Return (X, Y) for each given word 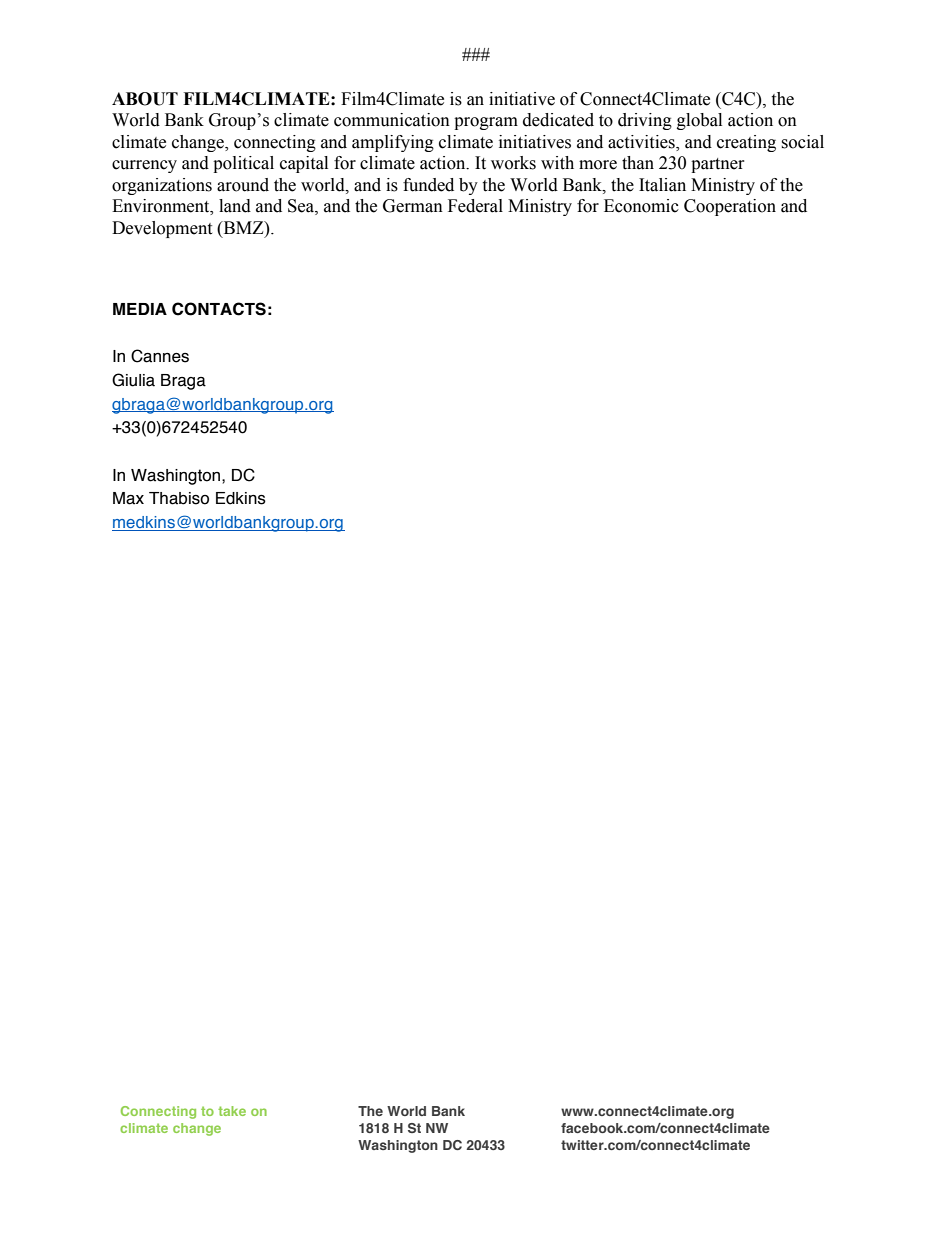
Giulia (133, 380)
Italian (662, 185)
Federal (475, 206)
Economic (641, 206)
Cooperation (730, 207)
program (486, 123)
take (232, 1111)
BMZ (243, 227)
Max (128, 498)
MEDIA (140, 309)
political (243, 164)
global (699, 121)
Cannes (160, 356)
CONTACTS (219, 309)
